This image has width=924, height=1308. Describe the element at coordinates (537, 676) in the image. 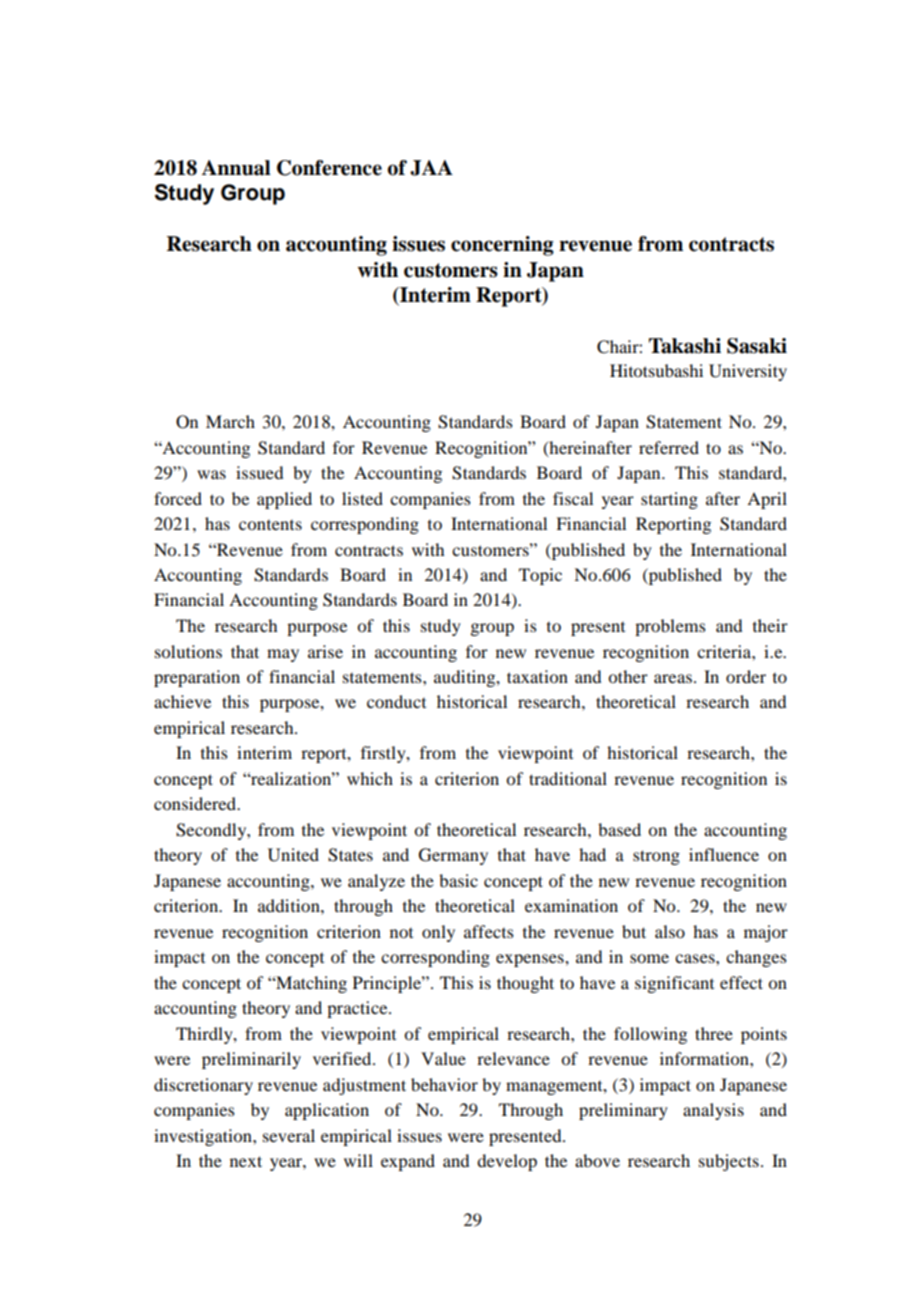

I see `taxation` at that location.
